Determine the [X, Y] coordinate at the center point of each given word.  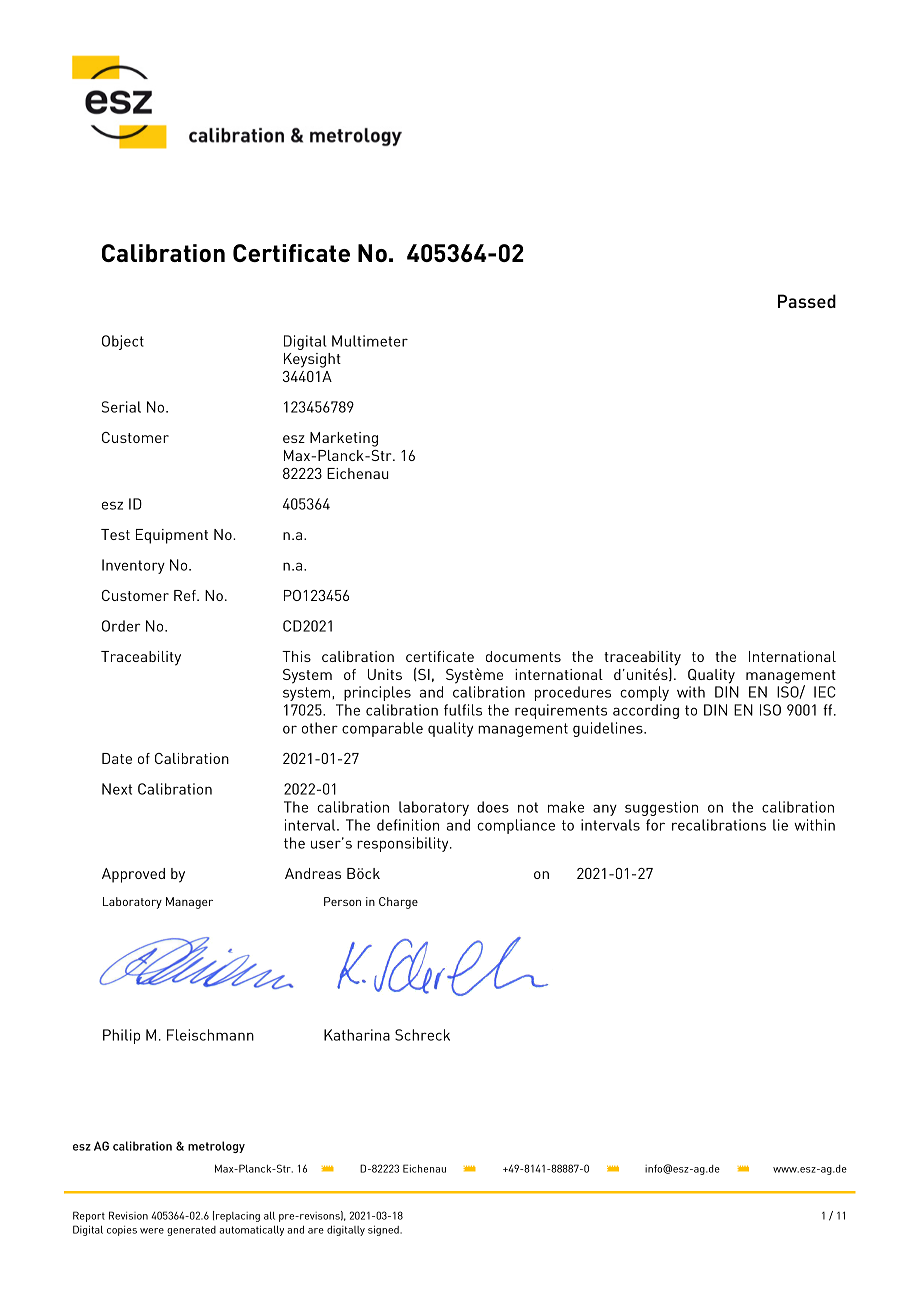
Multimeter [370, 341]
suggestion [661, 808]
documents [523, 656]
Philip [121, 1036]
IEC [825, 692]
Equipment [172, 536]
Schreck [422, 1035]
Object [123, 342]
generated [191, 1231]
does [493, 807]
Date [117, 758]
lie [780, 825]
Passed [807, 301]
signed [384, 1230]
